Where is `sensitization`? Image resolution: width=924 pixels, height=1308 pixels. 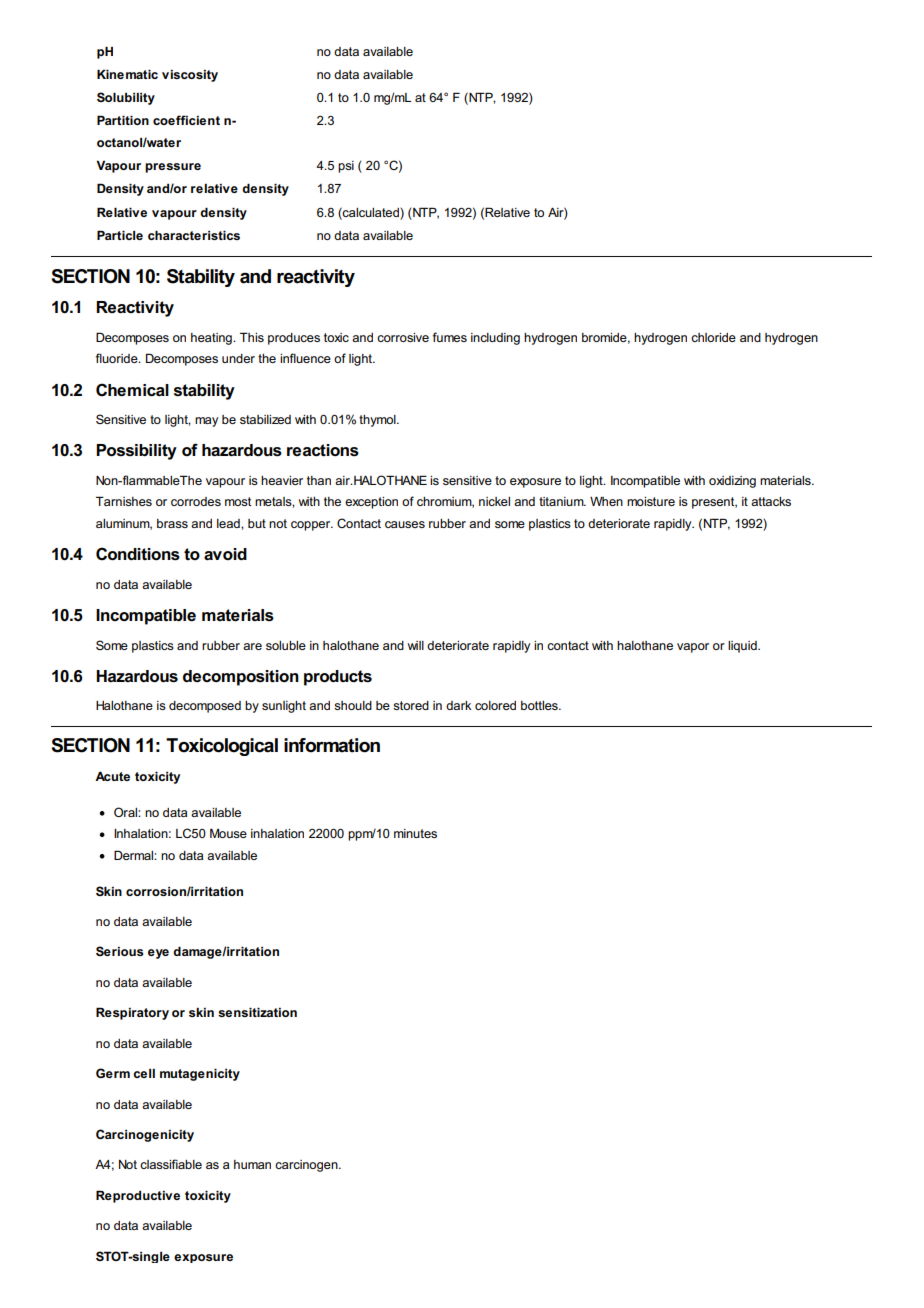
sensitization is located at coordinates (257, 1012).
